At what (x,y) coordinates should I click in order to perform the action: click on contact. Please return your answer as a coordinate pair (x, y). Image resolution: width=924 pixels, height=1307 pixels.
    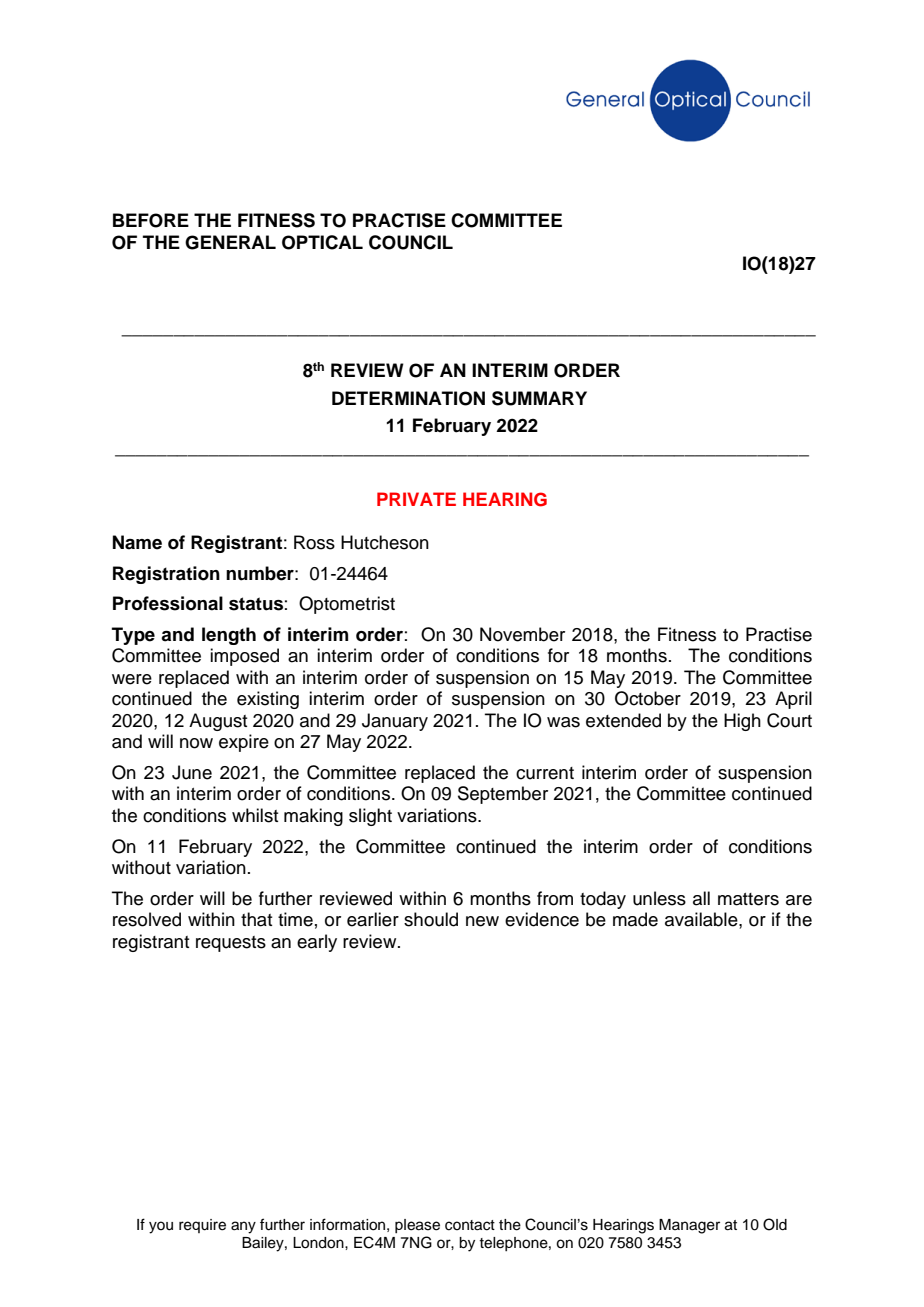
    Looking at the image, I should click on (470, 1225).
